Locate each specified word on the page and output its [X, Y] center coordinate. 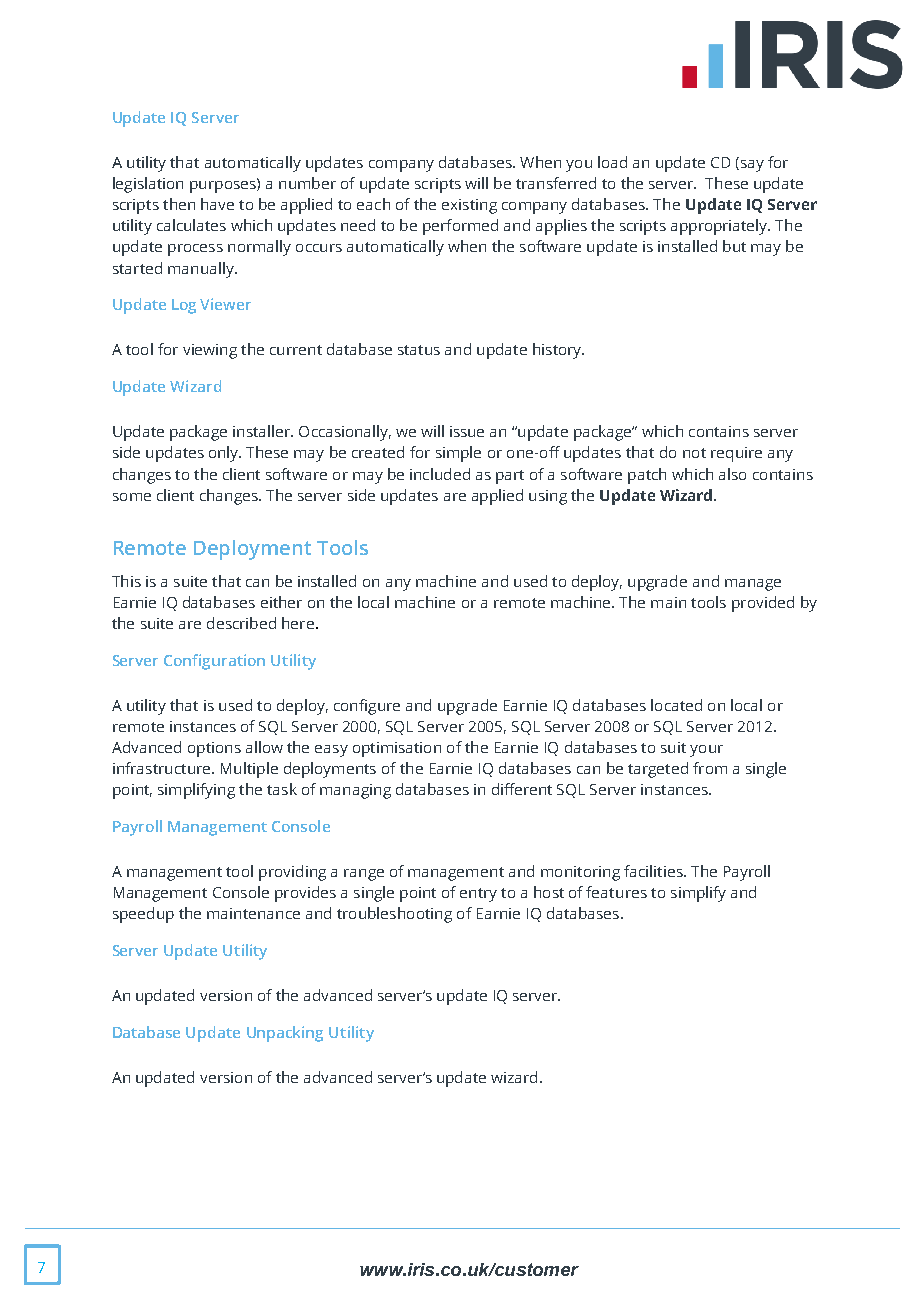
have [217, 204]
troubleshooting [394, 915]
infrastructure [163, 768]
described [241, 623]
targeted [658, 770]
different [522, 789]
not [694, 453]
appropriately [720, 227]
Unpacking [285, 1034]
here [298, 623]
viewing [210, 351]
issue [467, 431]
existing [469, 206]
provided [763, 604]
